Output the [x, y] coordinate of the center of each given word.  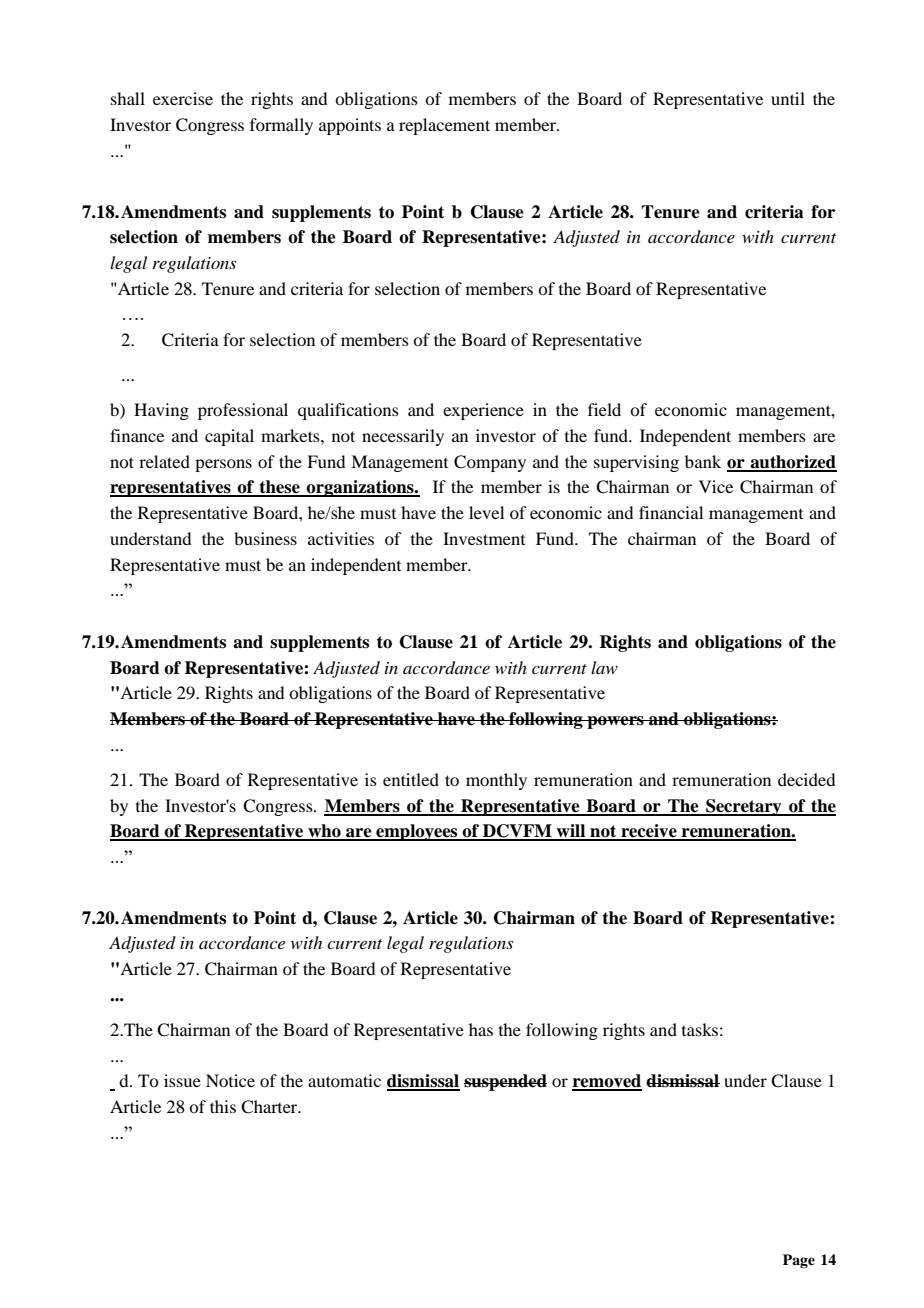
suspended [505, 1082]
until [788, 98]
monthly [496, 781]
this [223, 1106]
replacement [444, 126]
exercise [183, 98]
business [265, 538]
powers [615, 722]
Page [799, 1261]
